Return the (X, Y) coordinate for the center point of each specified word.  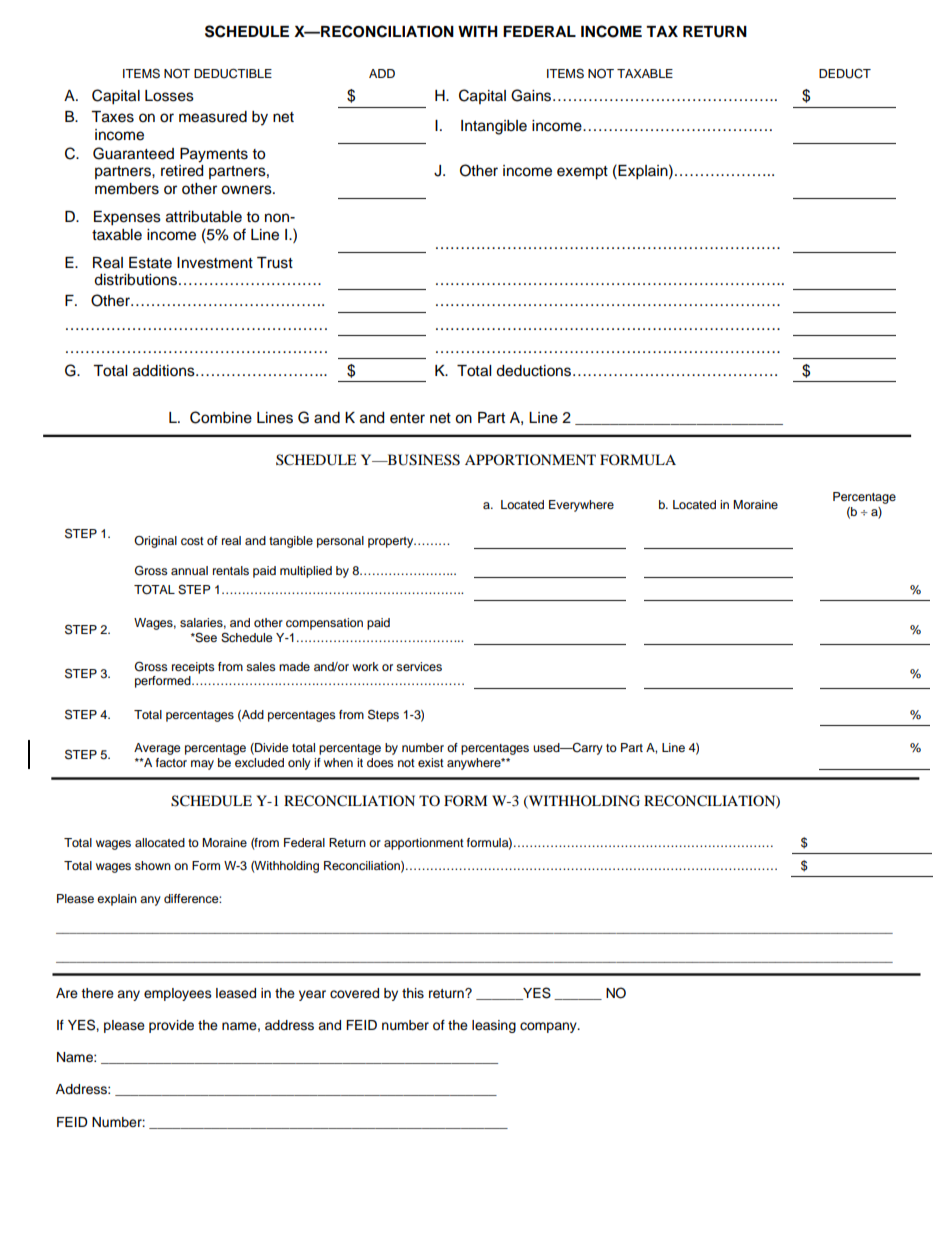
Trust (275, 263)
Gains (532, 95)
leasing (494, 1026)
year (312, 995)
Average (157, 749)
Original (155, 542)
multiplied (306, 572)
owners (247, 190)
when (338, 762)
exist (431, 762)
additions (165, 371)
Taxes (112, 117)
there (97, 993)
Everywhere (581, 506)
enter (407, 418)
